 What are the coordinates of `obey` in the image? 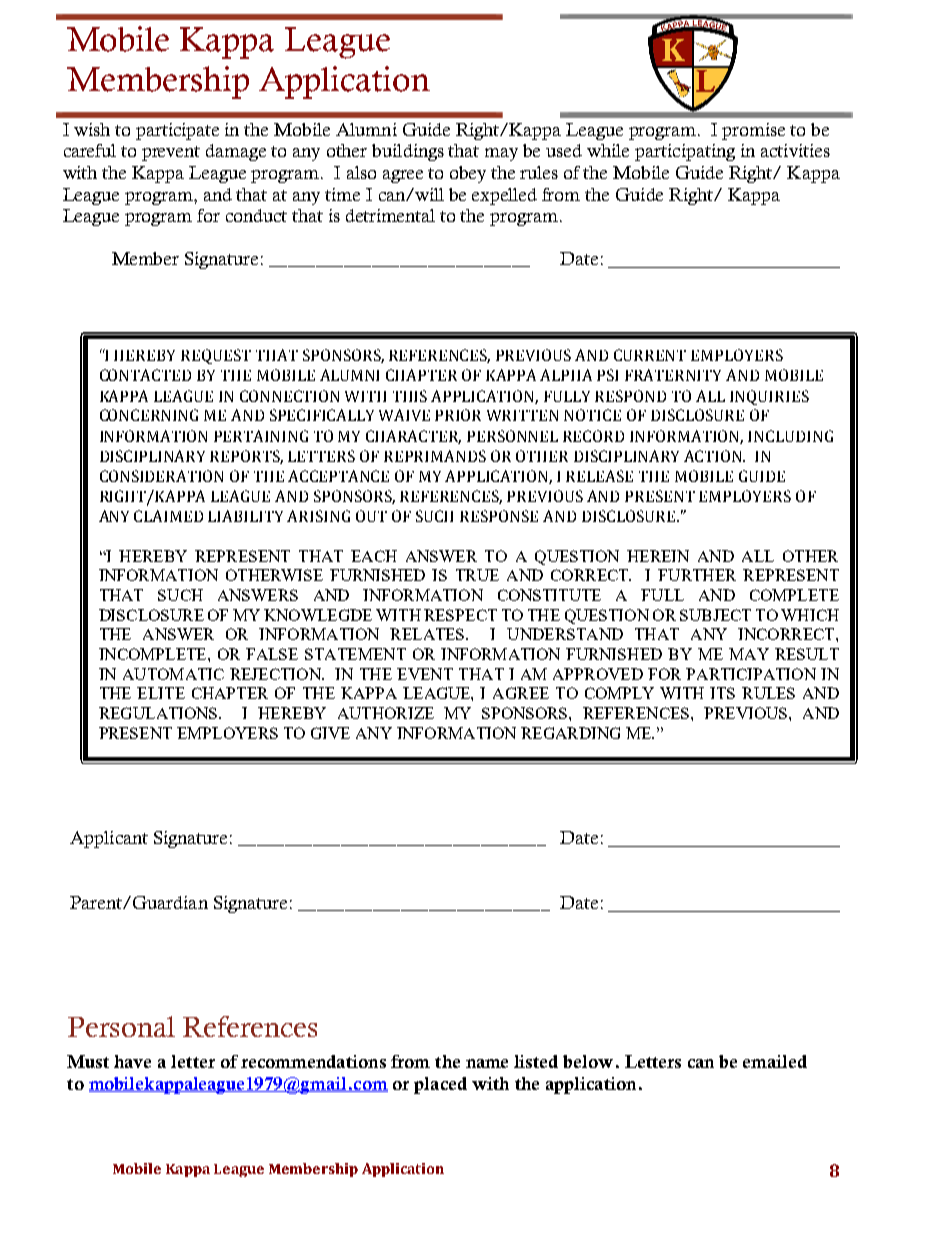 It's located at (468, 174).
